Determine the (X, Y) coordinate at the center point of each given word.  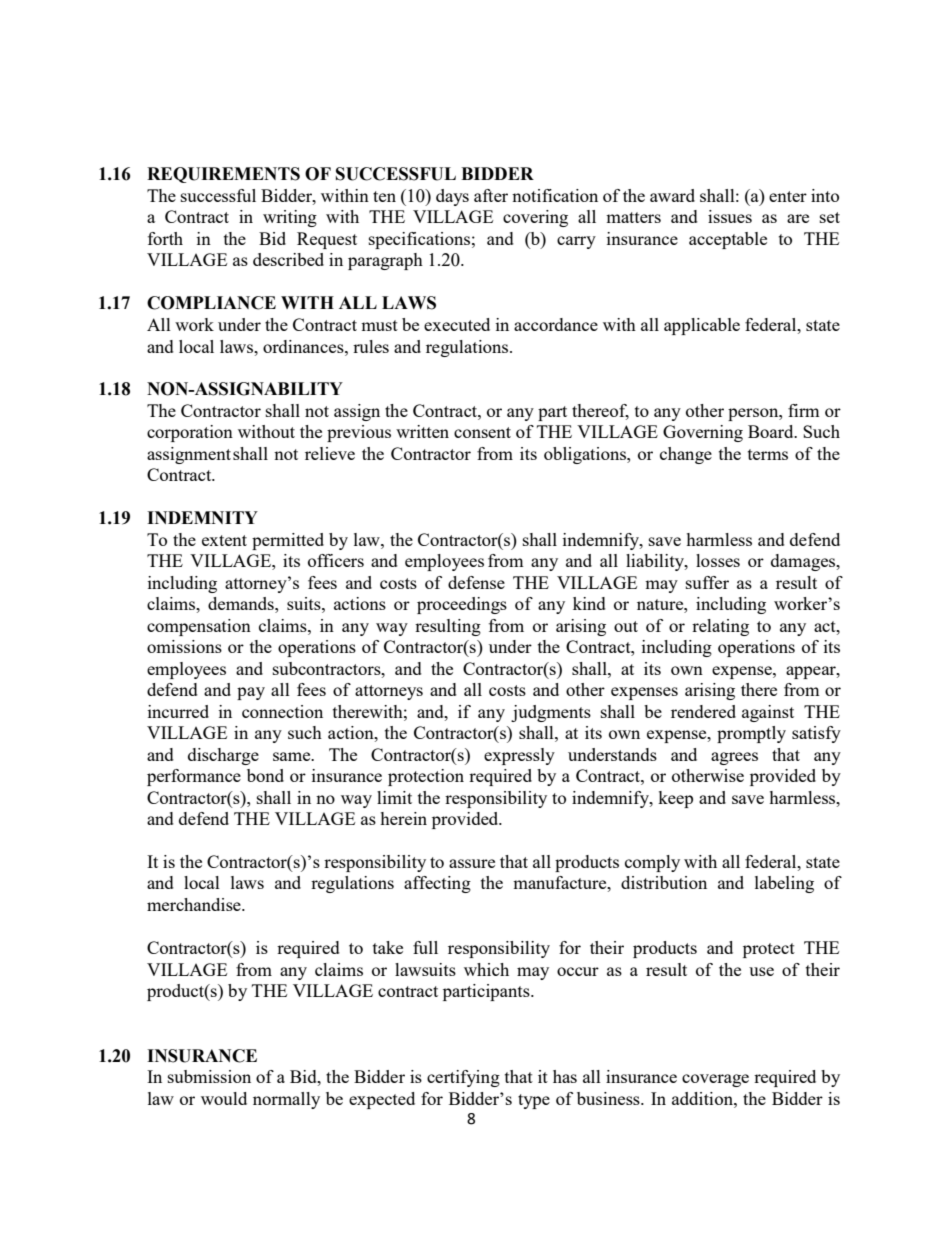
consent (482, 432)
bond (265, 775)
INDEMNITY (202, 517)
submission (209, 1076)
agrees (734, 758)
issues (730, 216)
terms (768, 454)
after (491, 195)
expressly (519, 756)
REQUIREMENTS (223, 175)
